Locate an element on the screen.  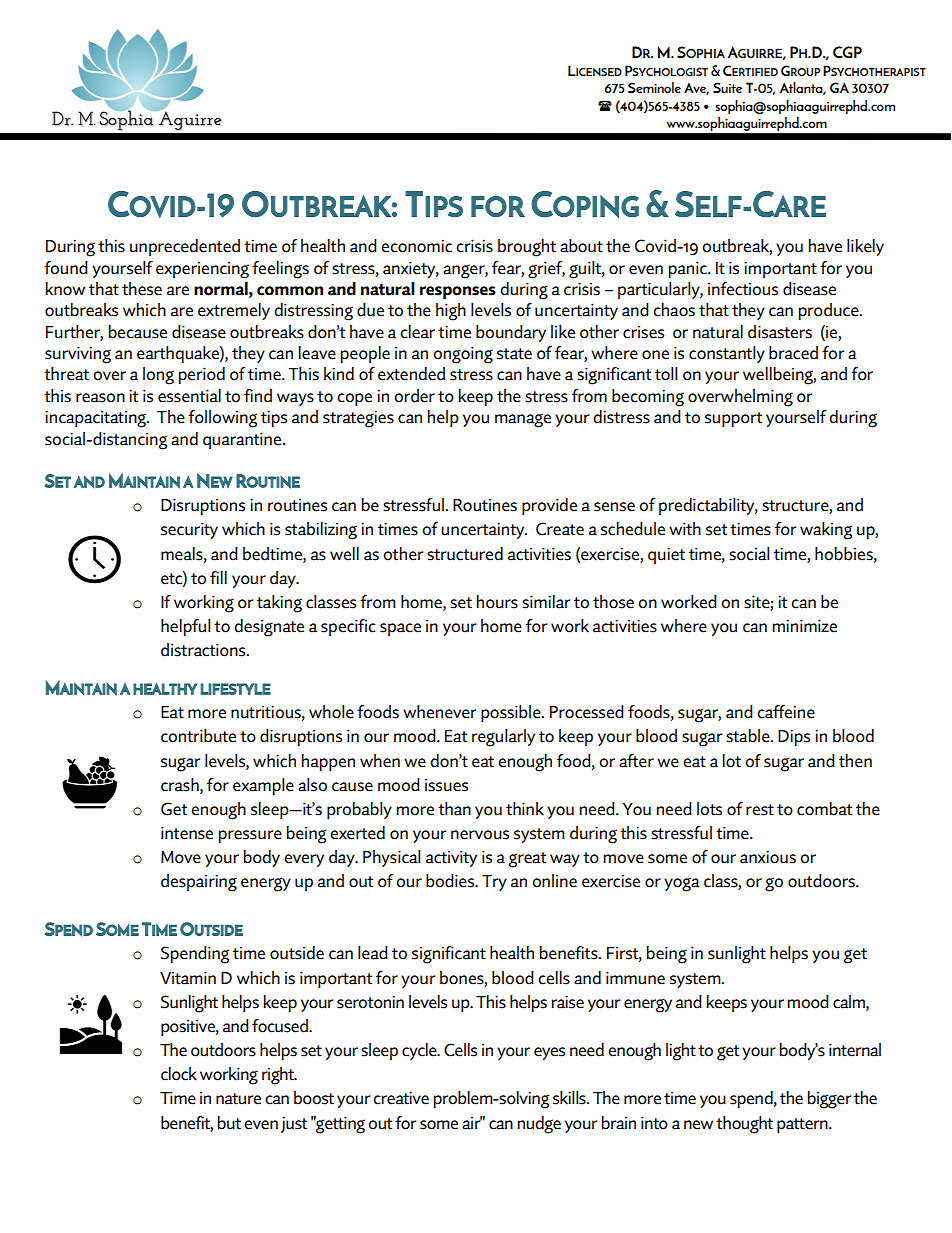
disasters is located at coordinates (780, 332).
